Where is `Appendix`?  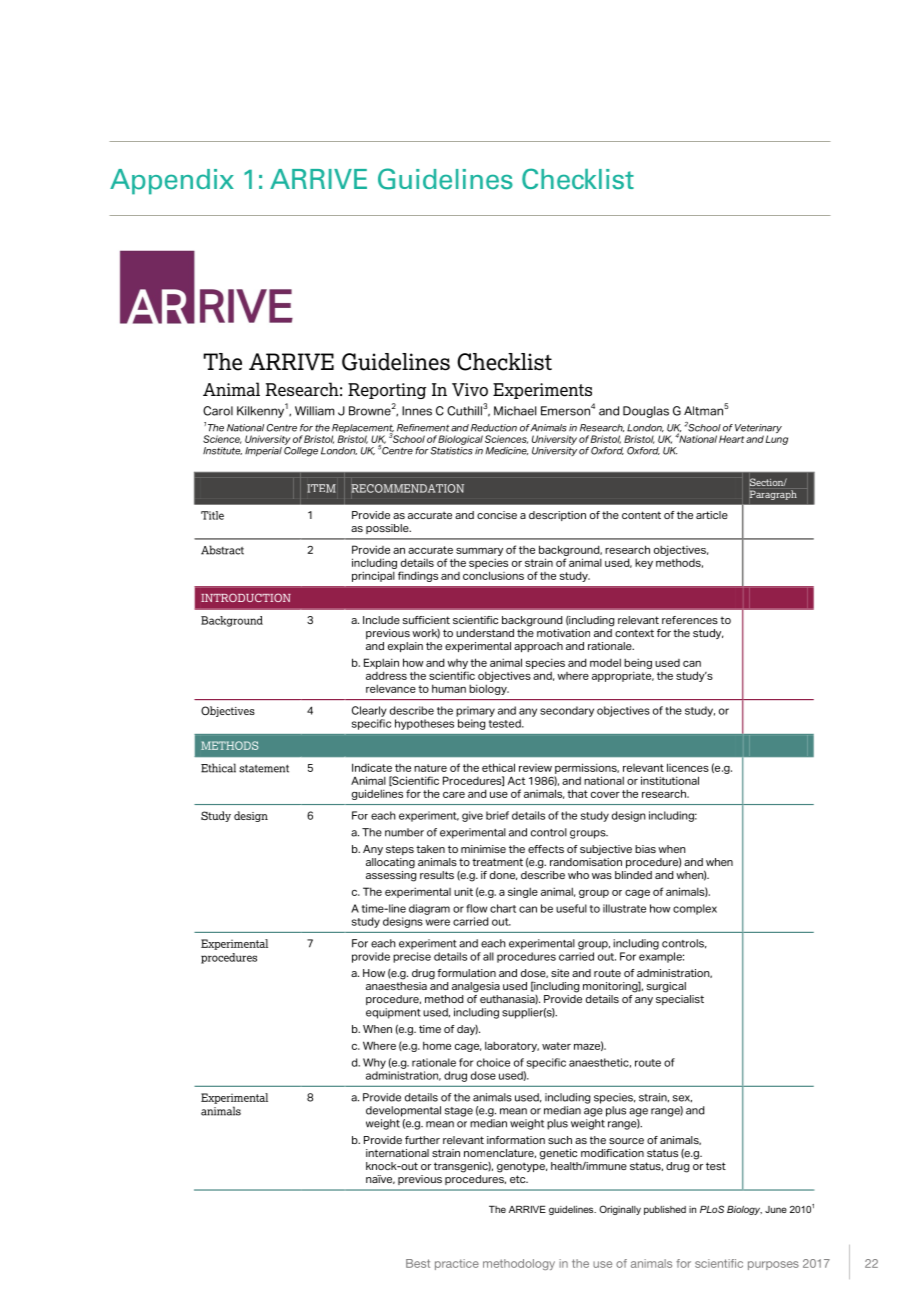
Appendix is located at coordinates (172, 182).
